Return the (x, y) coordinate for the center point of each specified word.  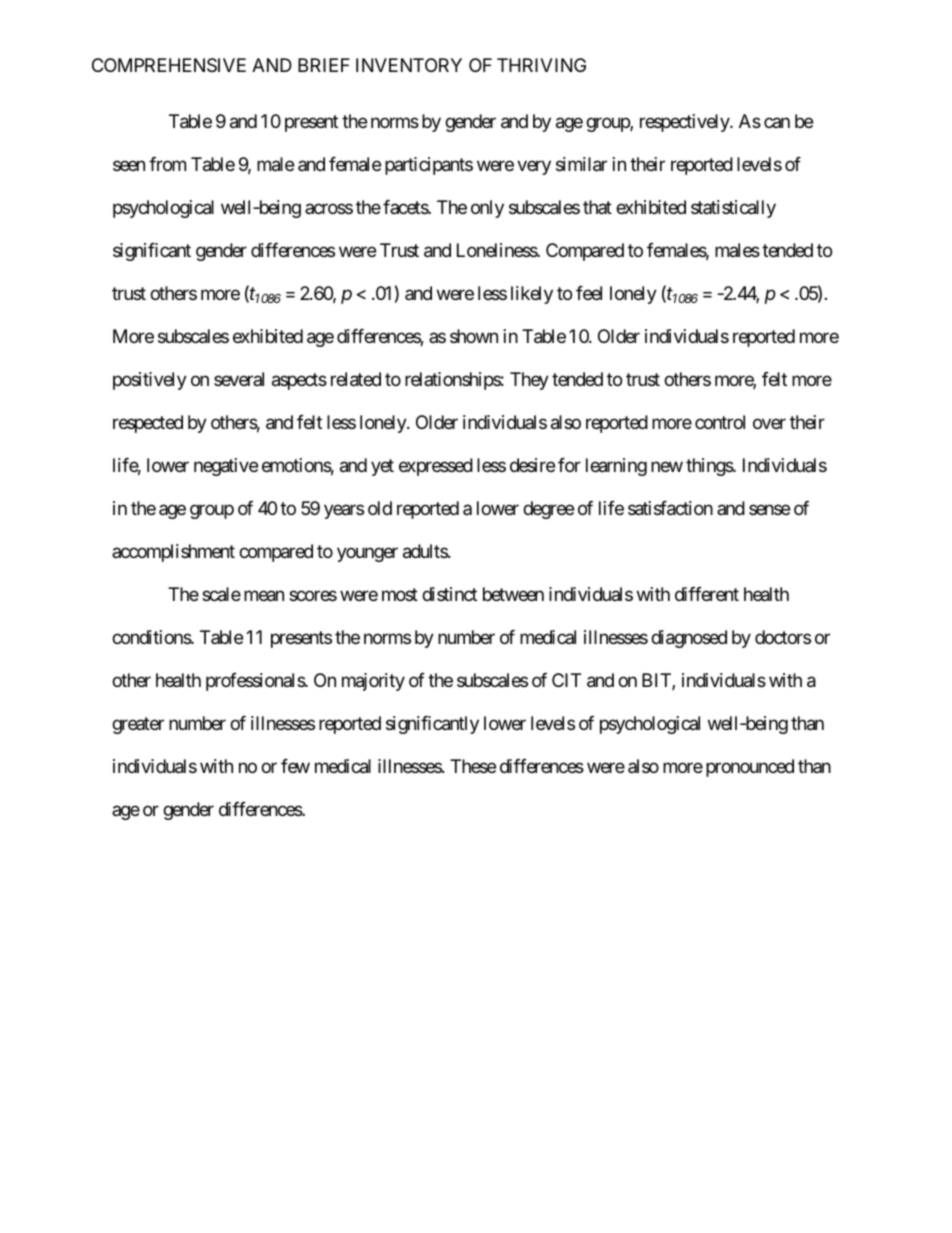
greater (138, 725)
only (487, 209)
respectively (685, 123)
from (167, 164)
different (707, 594)
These (473, 766)
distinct (449, 594)
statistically (733, 209)
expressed (436, 467)
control (720, 422)
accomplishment (173, 553)
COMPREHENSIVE (169, 65)
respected (148, 424)
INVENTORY (409, 65)
